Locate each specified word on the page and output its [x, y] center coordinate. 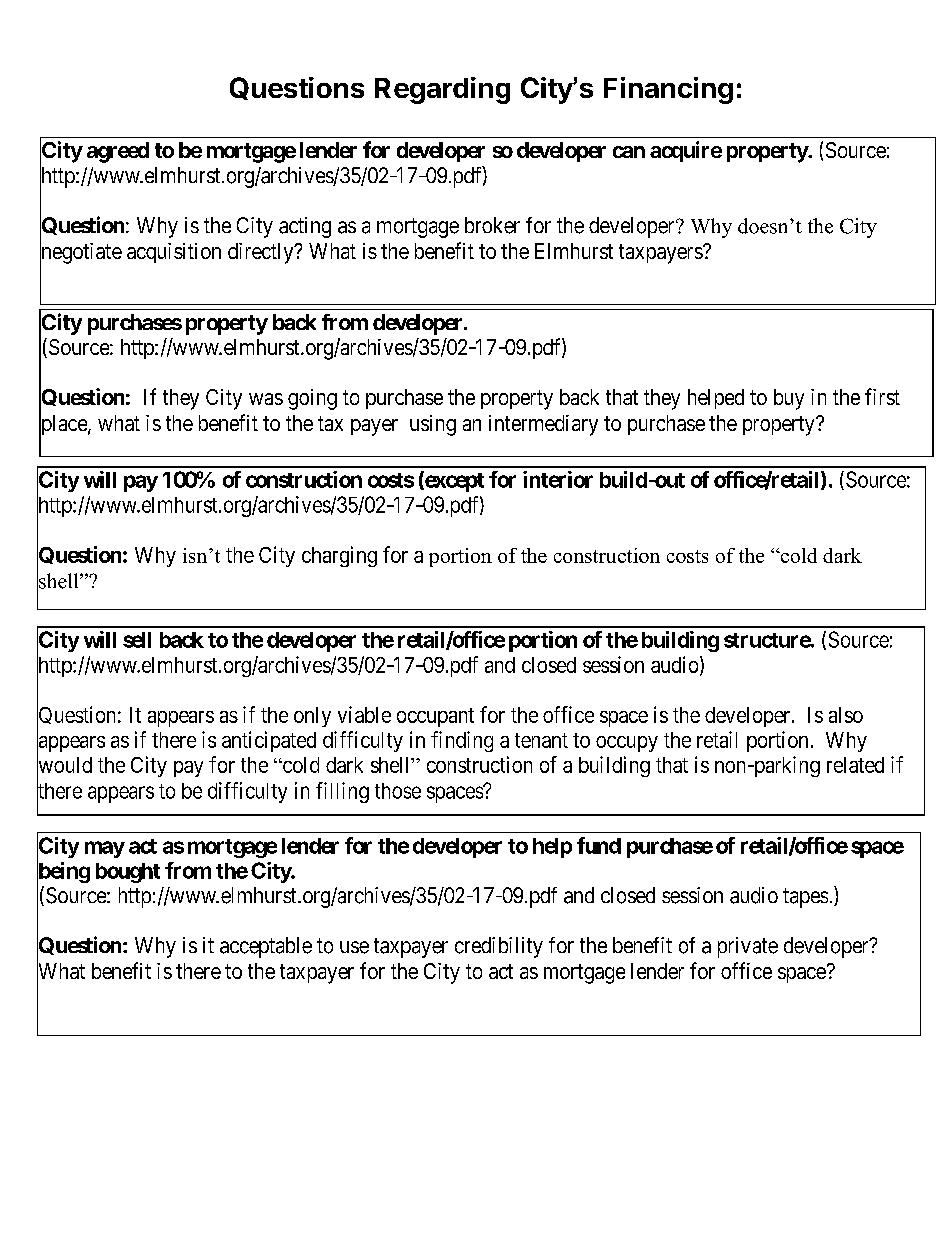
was [266, 399]
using [433, 425]
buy [789, 399]
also [846, 715]
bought [128, 873]
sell [137, 640]
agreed [118, 152]
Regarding [442, 90]
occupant [435, 717]
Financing [668, 90]
